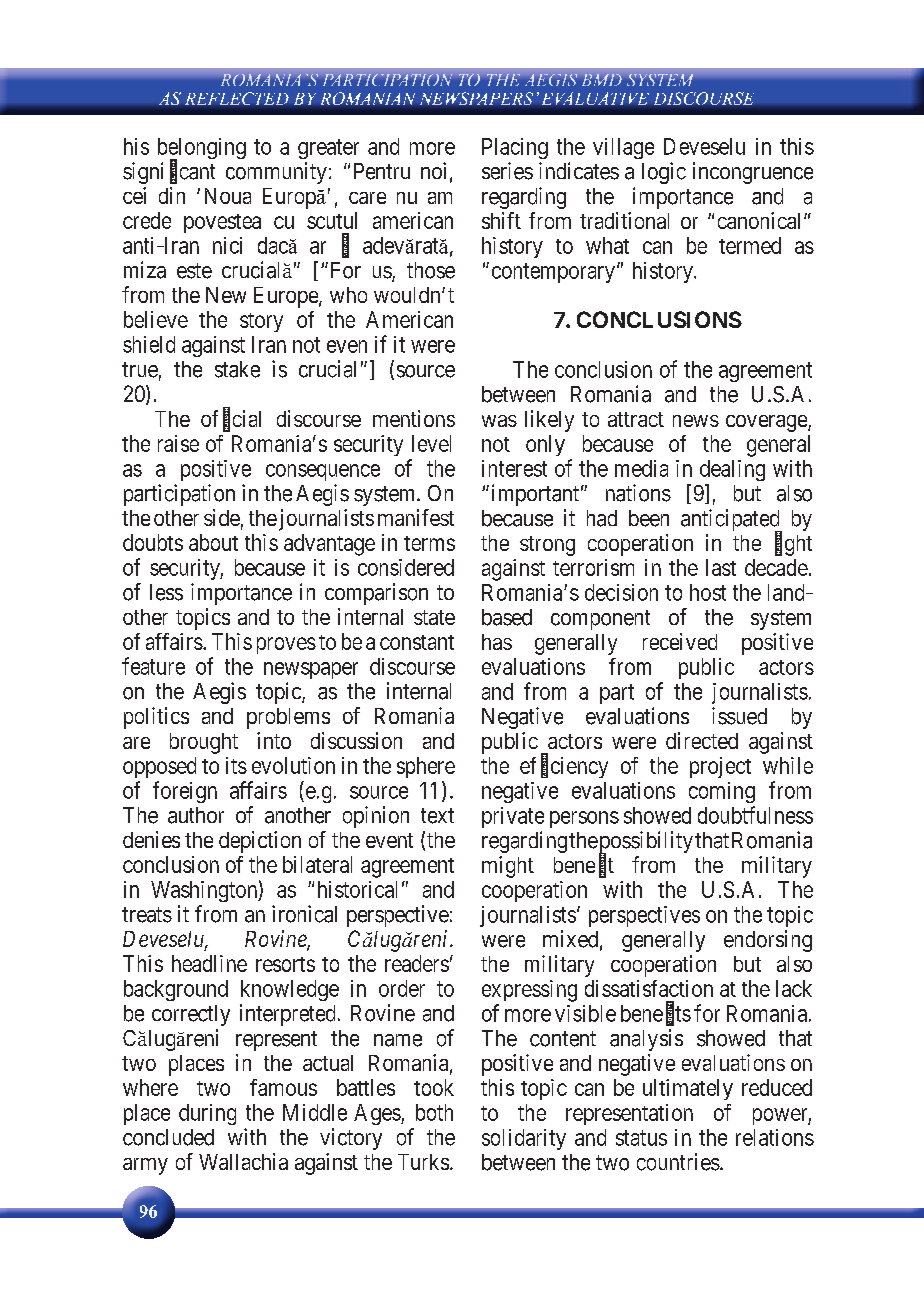 This document has width=924, height=1308. I want to click on constant, so click(417, 642).
